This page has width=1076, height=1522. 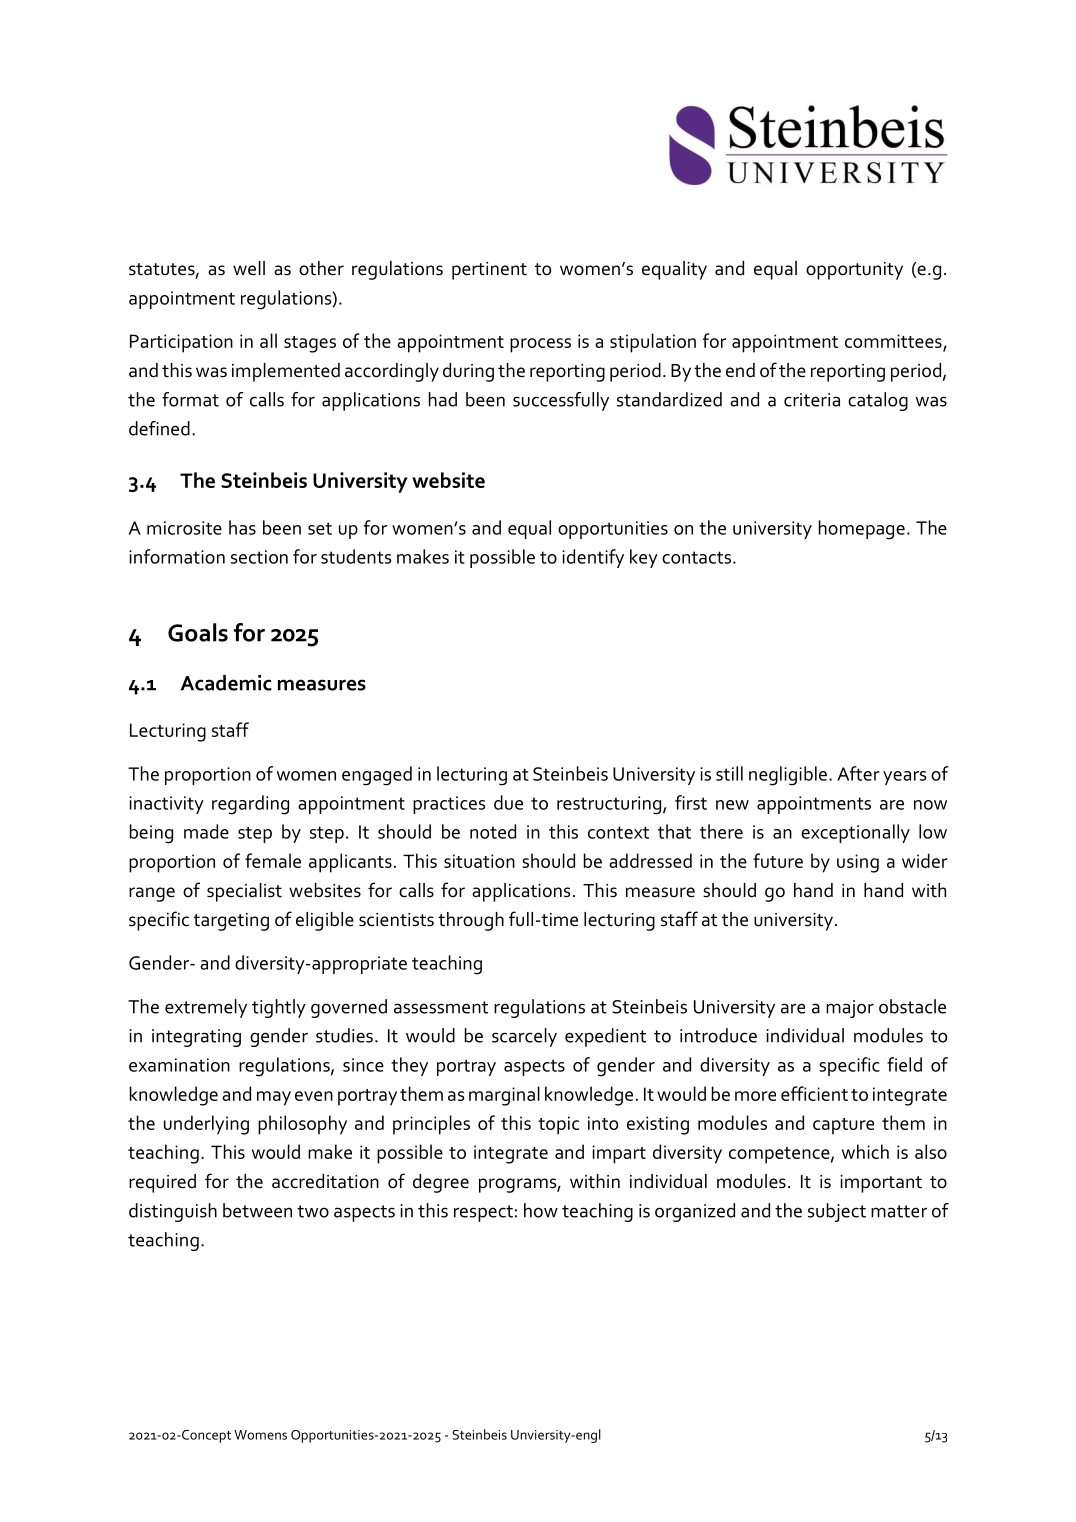 What do you see at coordinates (257, 1210) in the page?
I see `between` at bounding box center [257, 1210].
